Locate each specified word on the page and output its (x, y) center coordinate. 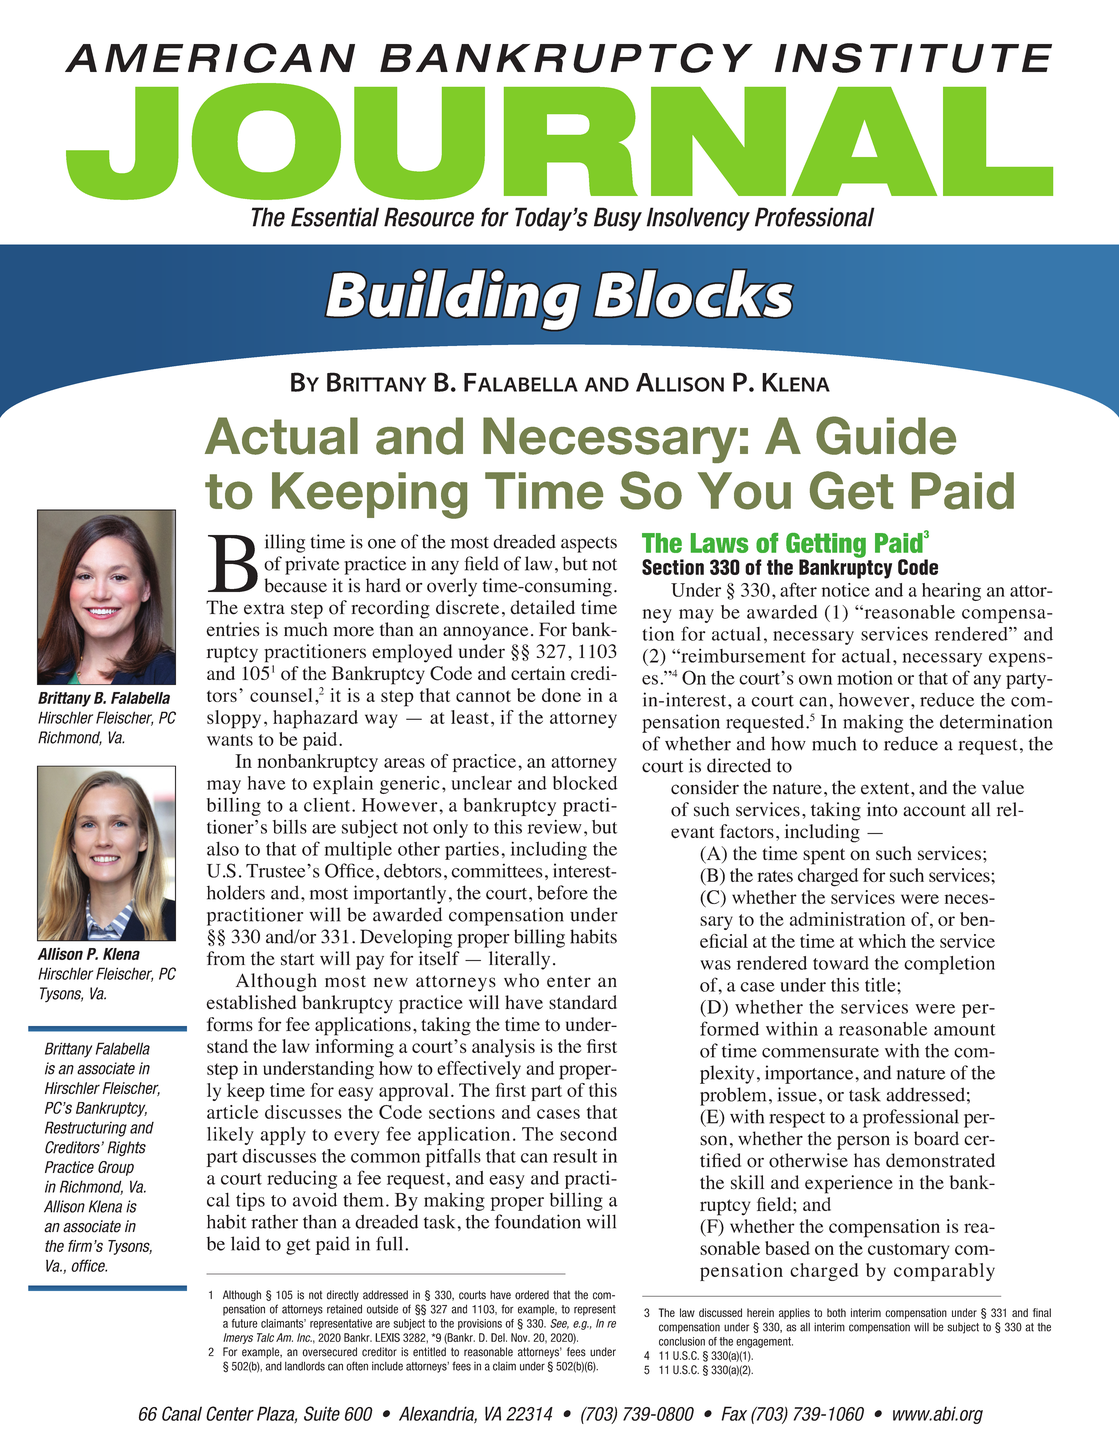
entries (233, 629)
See (559, 1324)
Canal (182, 1413)
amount (964, 1030)
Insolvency (698, 219)
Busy (618, 219)
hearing (951, 592)
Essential (335, 217)
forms (230, 1024)
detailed (542, 607)
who (521, 980)
